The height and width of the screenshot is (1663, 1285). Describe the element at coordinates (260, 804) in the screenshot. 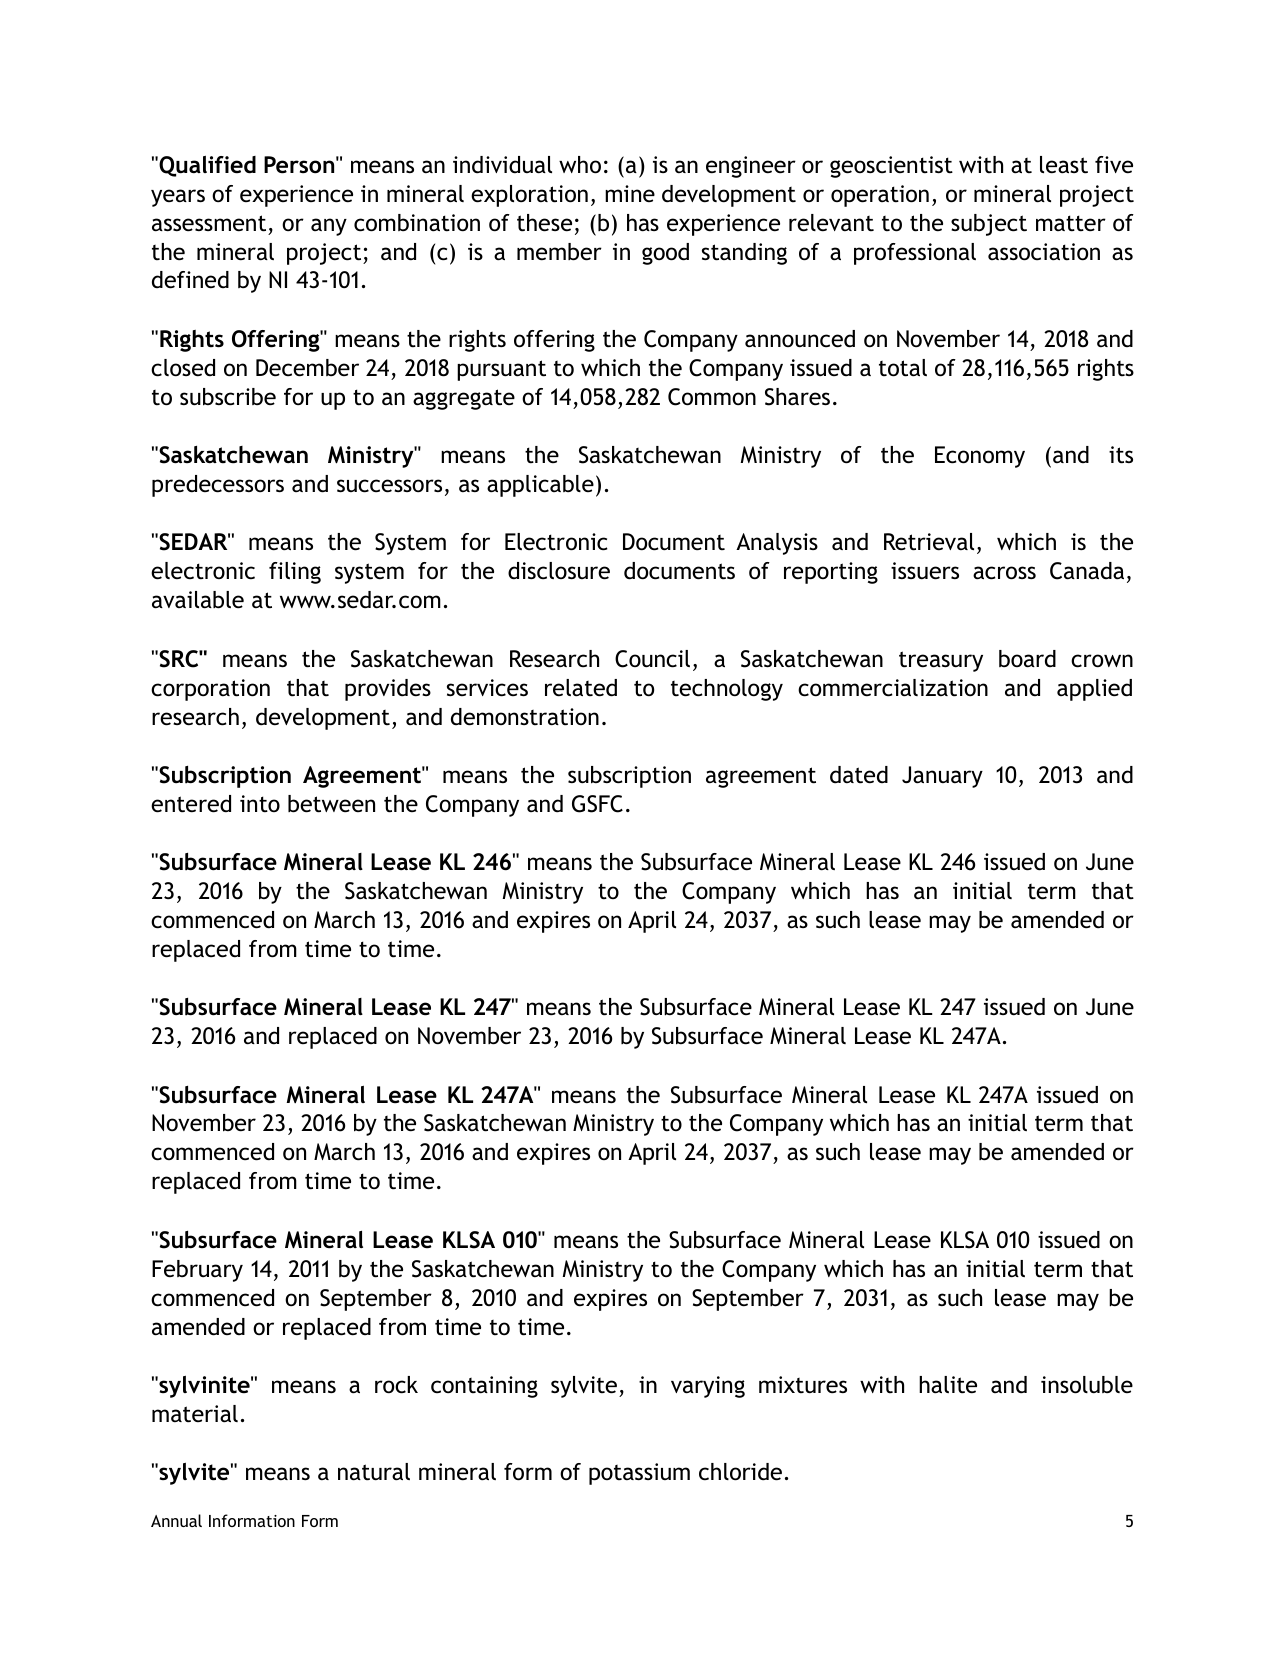

I see `into` at that location.
